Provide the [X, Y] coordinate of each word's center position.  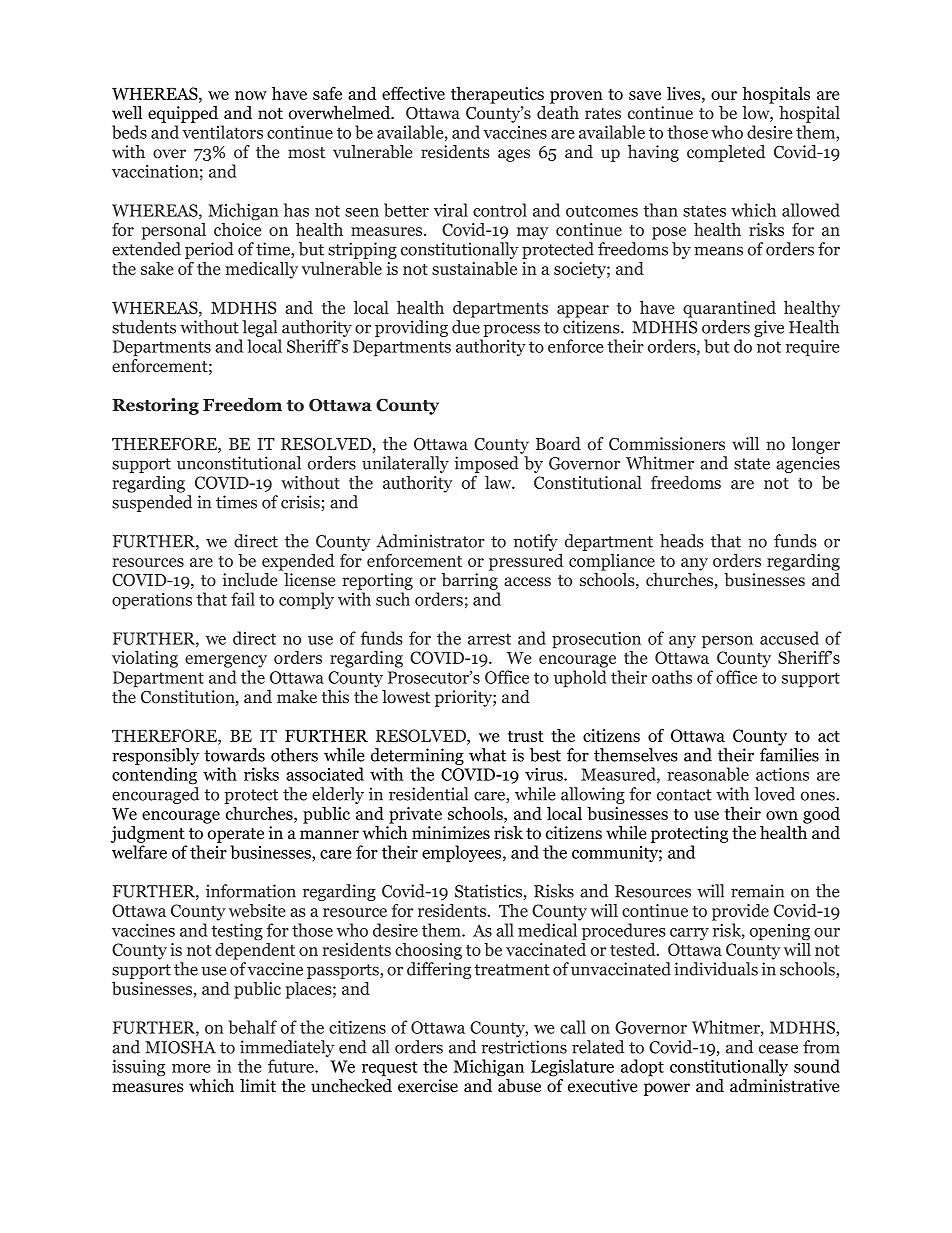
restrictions [524, 1047]
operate [236, 835]
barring [470, 581]
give [769, 328]
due [466, 327]
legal [259, 328]
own [782, 815]
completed [726, 153]
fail [243, 599]
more [191, 1068]
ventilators [222, 132]
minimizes [451, 833]
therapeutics [497, 95]
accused [789, 638]
